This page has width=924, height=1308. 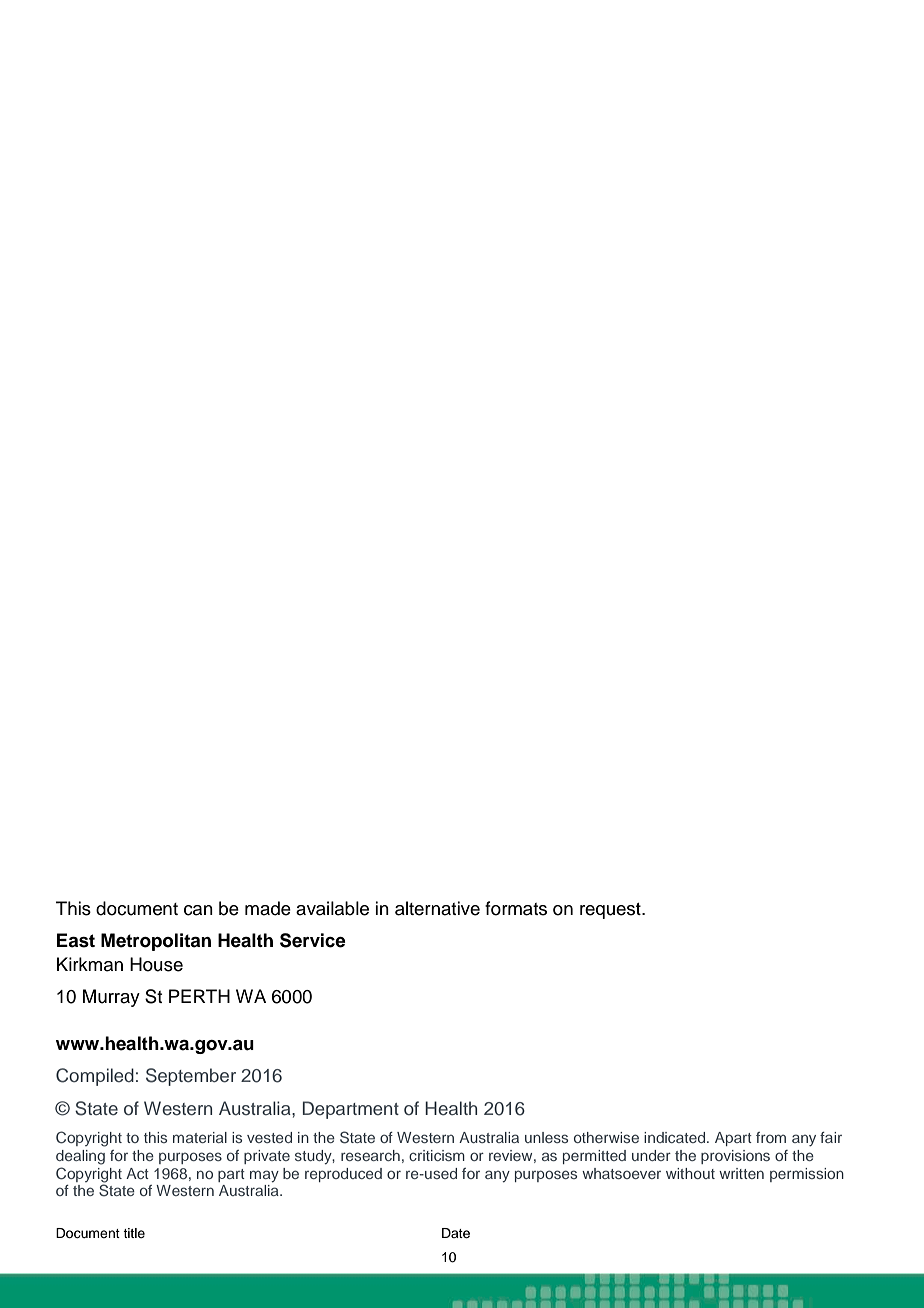 What do you see at coordinates (611, 911) in the page?
I see `request` at bounding box center [611, 911].
